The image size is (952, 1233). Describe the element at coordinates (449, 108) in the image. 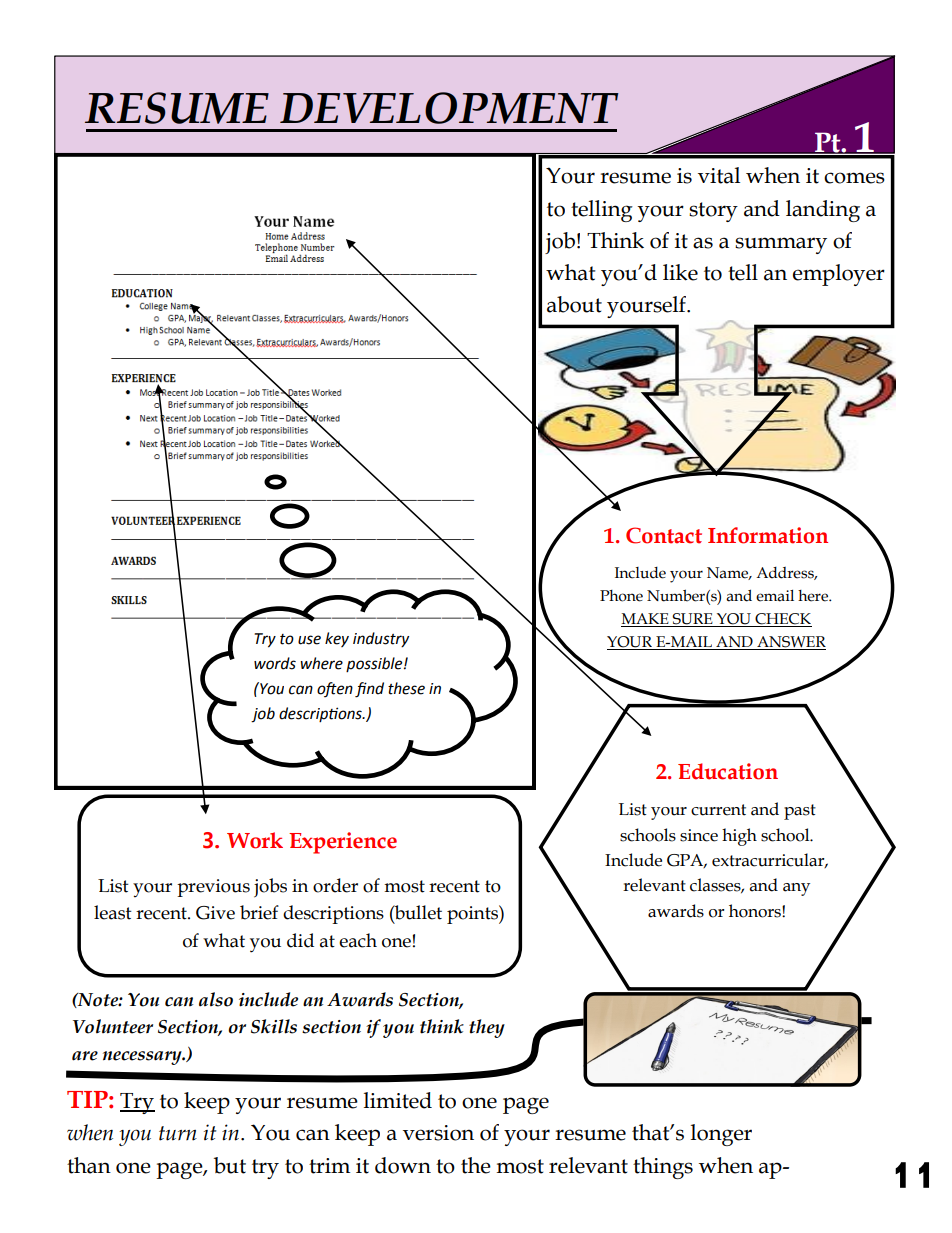

I see `DEVELOPMENT` at that location.
